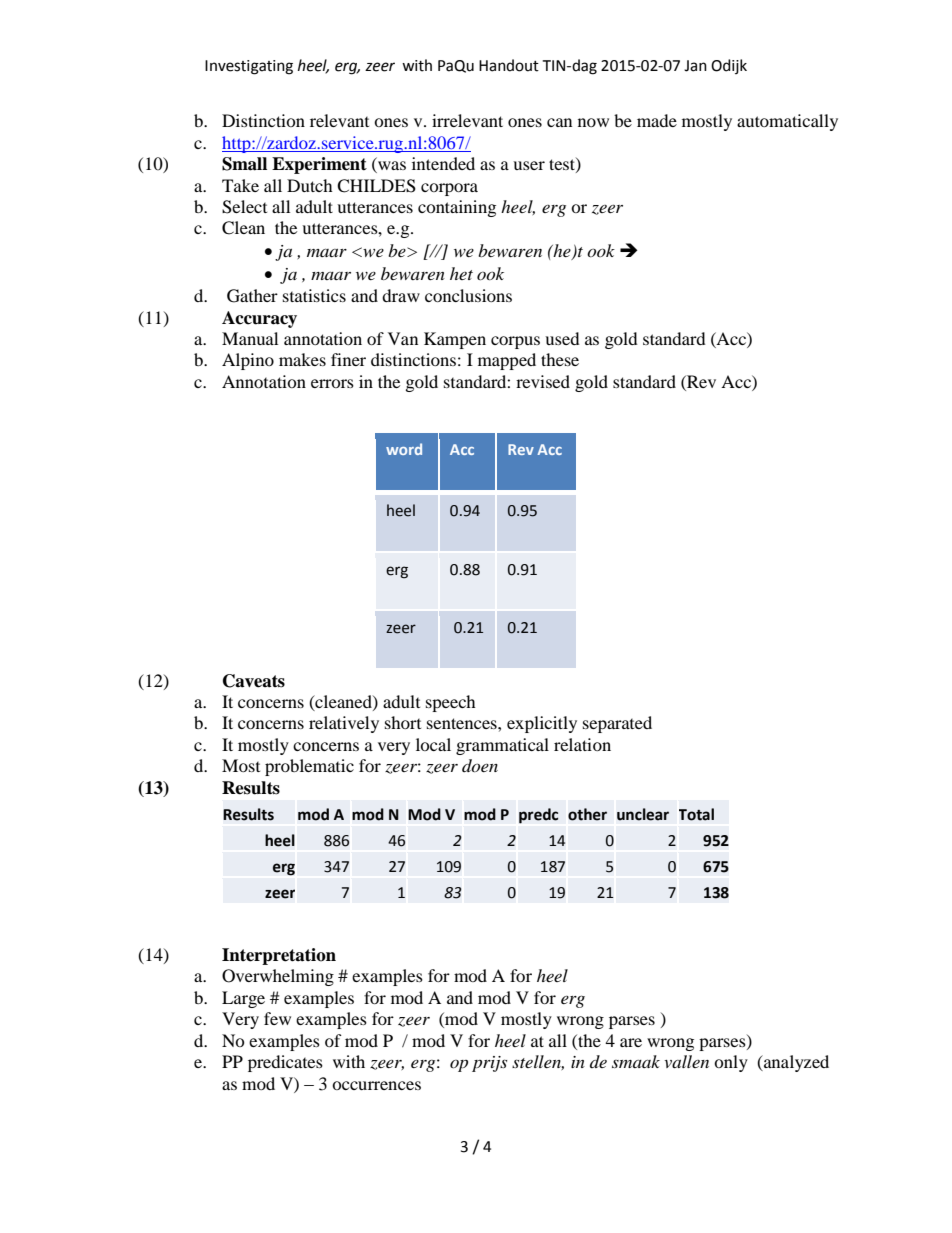 The height and width of the screenshot is (1233, 952). What do you see at coordinates (254, 681) in the screenshot?
I see `Caveats` at bounding box center [254, 681].
